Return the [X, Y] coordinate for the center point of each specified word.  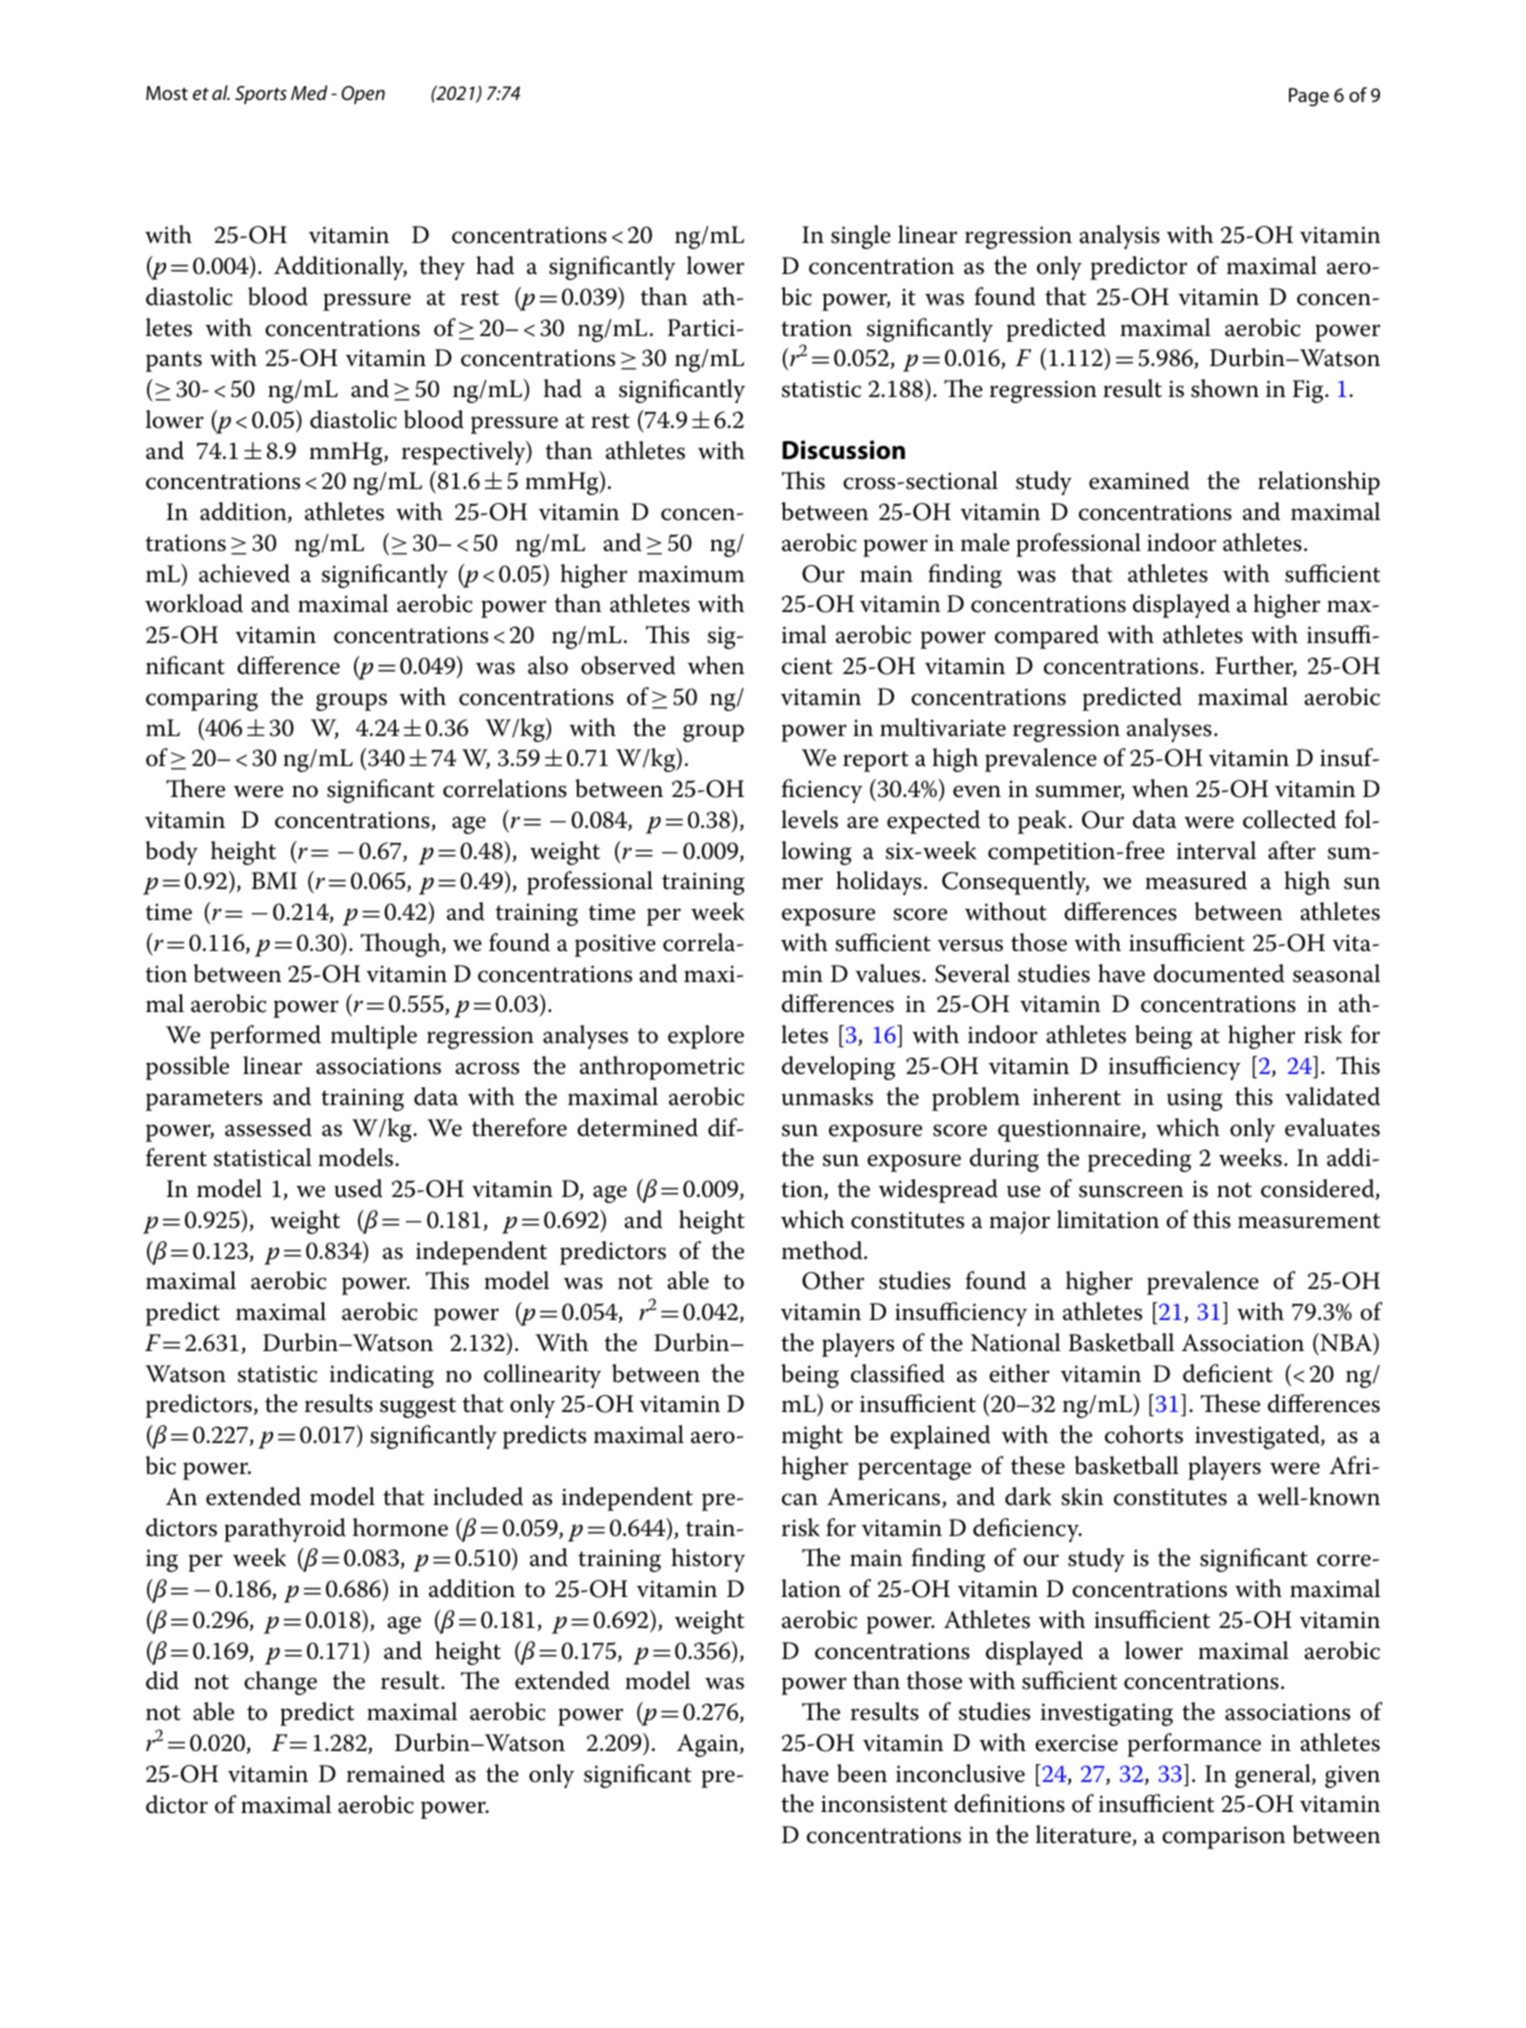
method [823, 1250]
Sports [261, 95]
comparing [202, 699]
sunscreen [1131, 1191]
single [861, 237]
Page [1309, 97]
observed [628, 665]
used [358, 1188]
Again [709, 1745]
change [280, 1683]
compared [1047, 637]
